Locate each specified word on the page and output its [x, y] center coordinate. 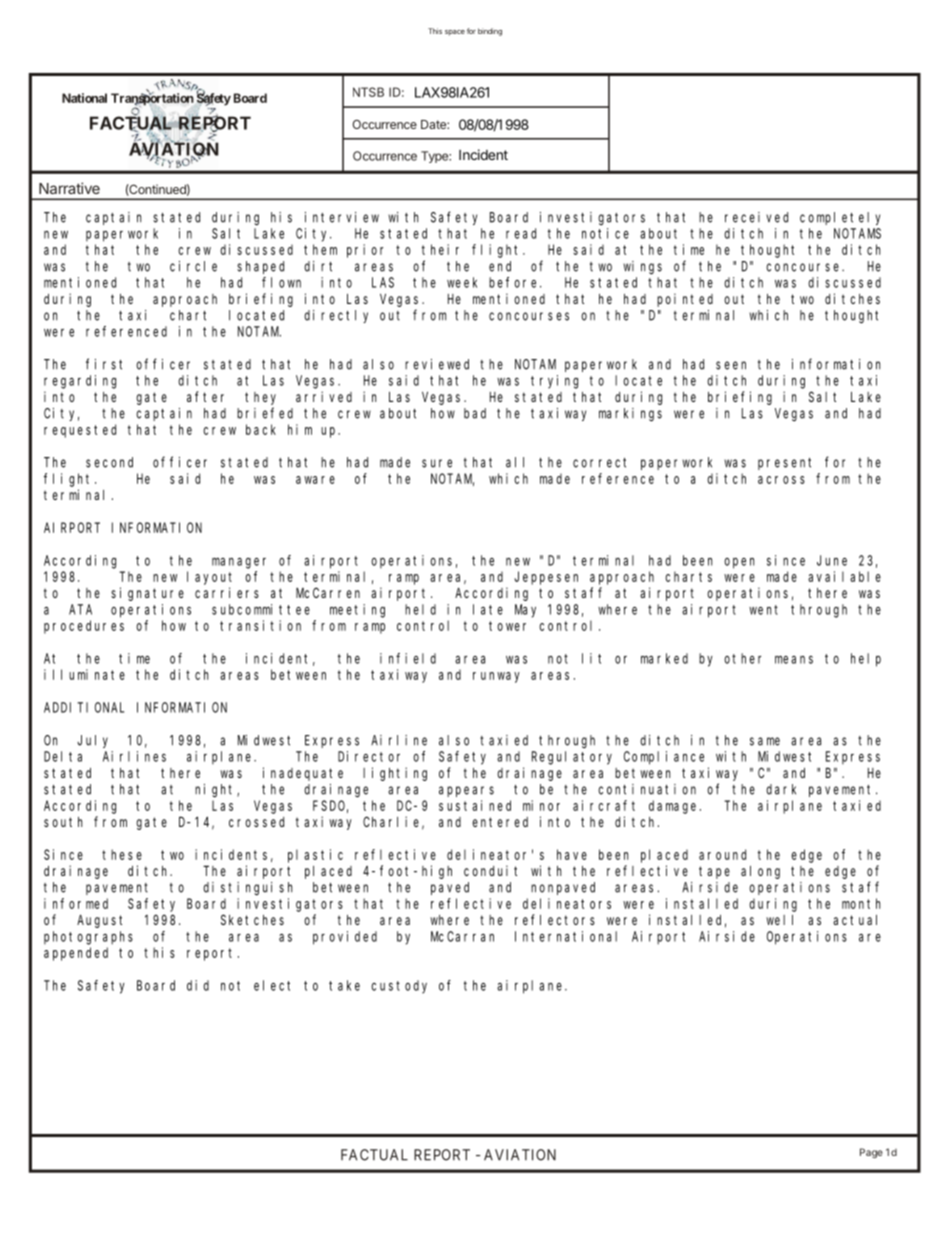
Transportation [152, 100]
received [756, 217]
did [198, 985]
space [455, 33]
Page [871, 1153]
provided [345, 938]
